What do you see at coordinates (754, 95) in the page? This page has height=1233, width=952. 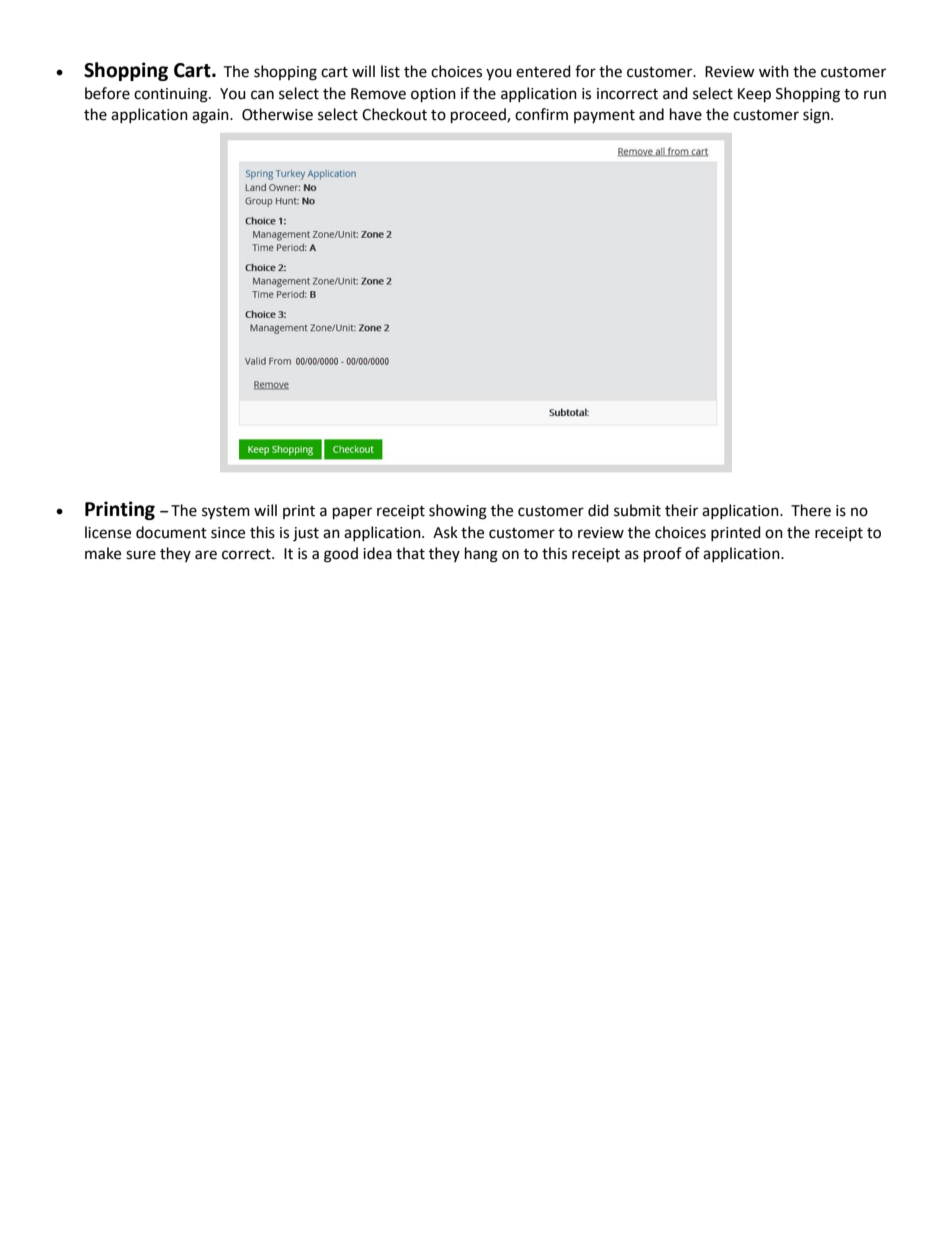 I see `Keep` at bounding box center [754, 95].
